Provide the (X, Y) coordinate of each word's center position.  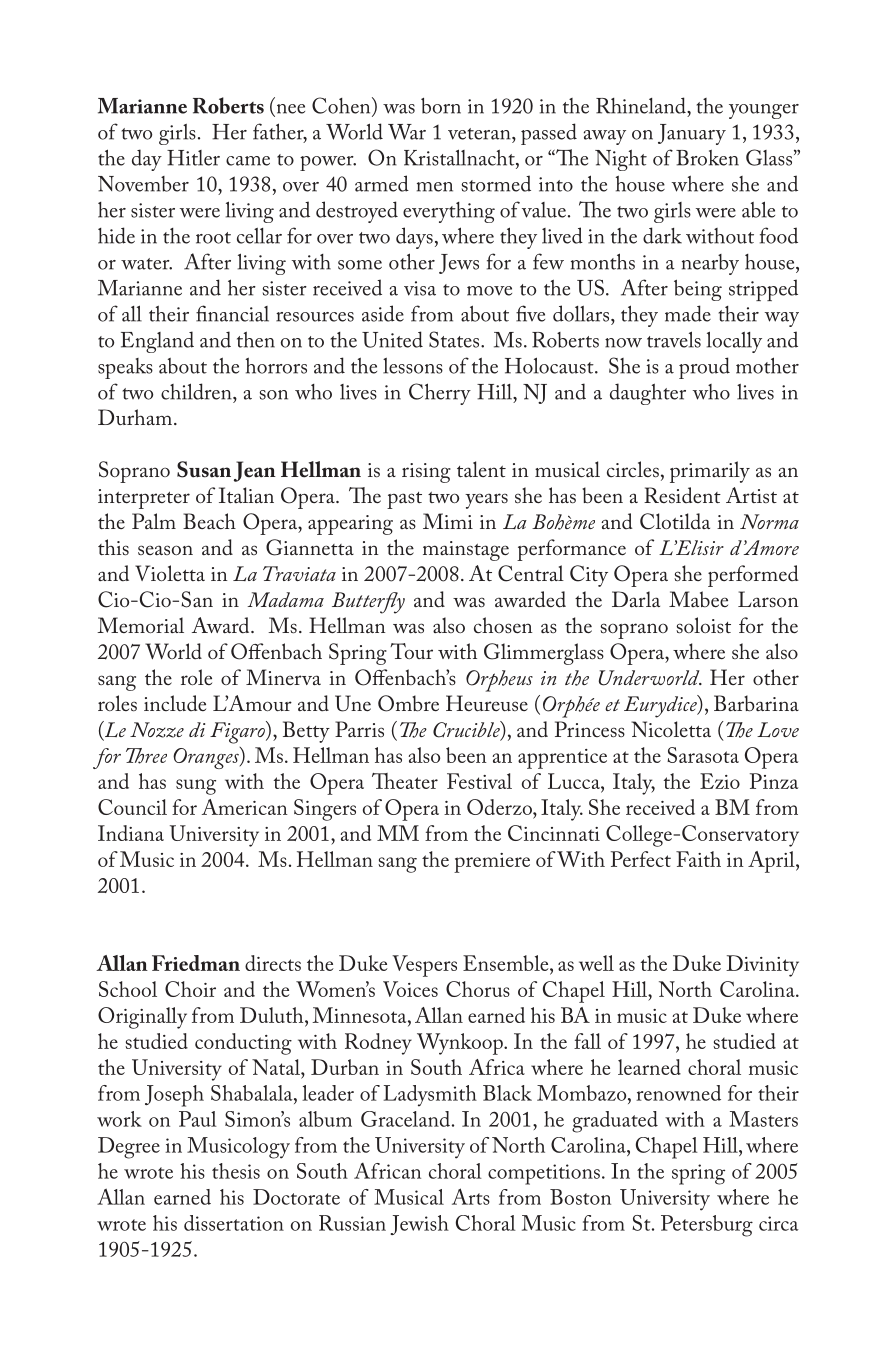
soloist (703, 625)
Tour (411, 651)
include (175, 703)
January (692, 134)
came (248, 161)
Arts (471, 1196)
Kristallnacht (460, 158)
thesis (236, 1171)
